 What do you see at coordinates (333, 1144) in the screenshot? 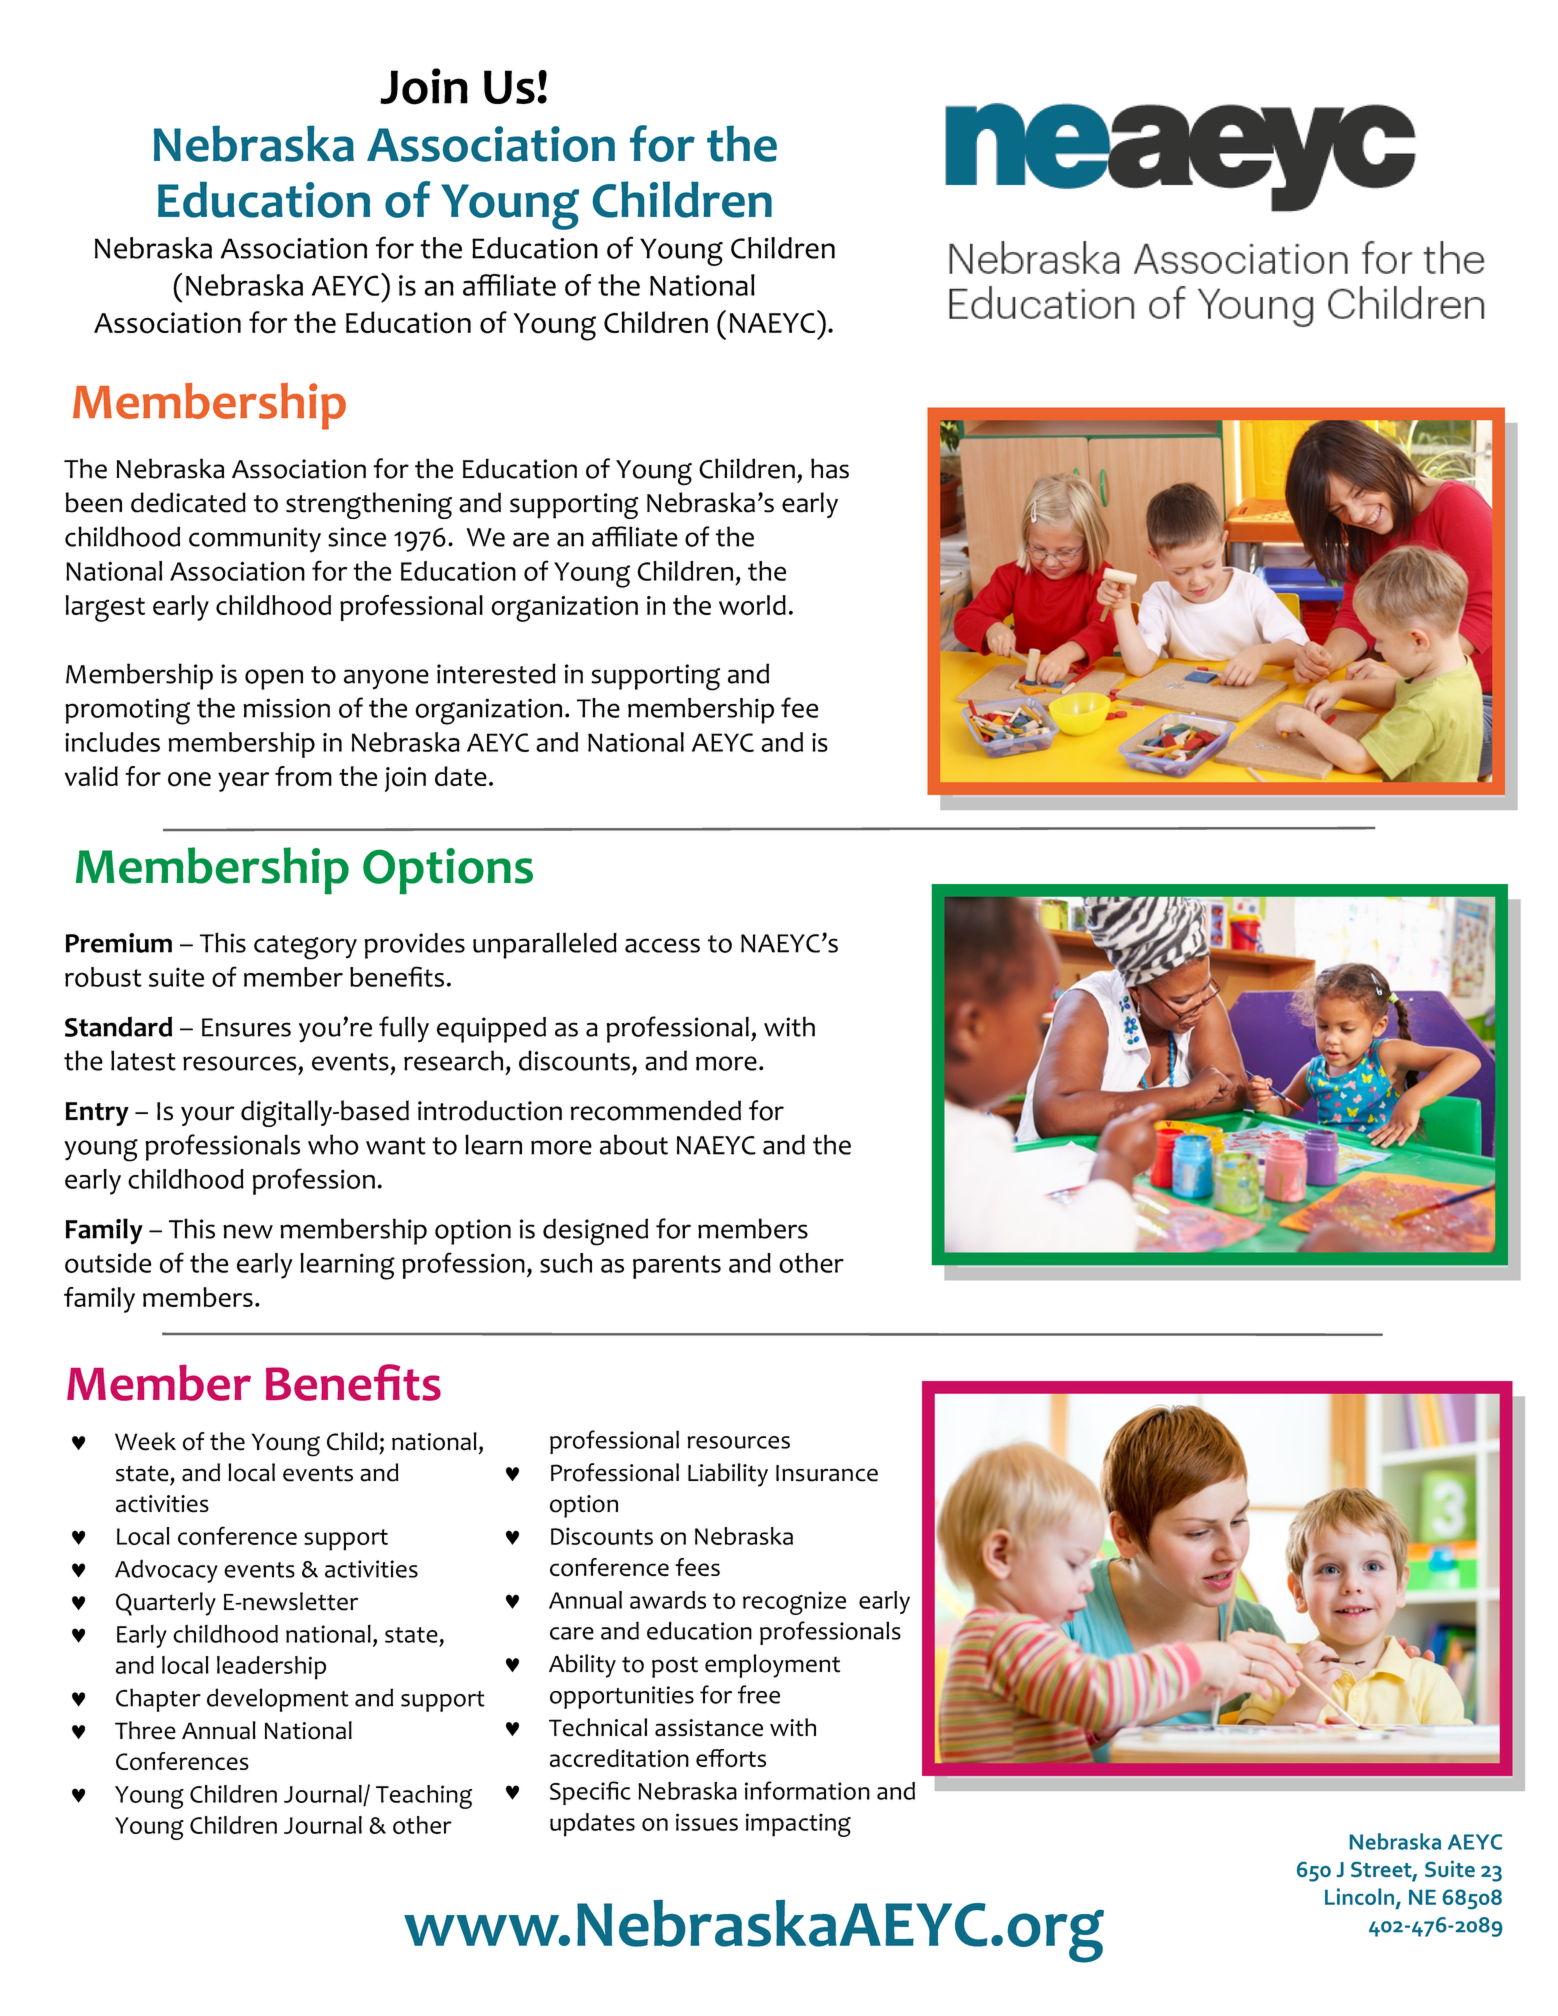
I see `who` at bounding box center [333, 1144].
